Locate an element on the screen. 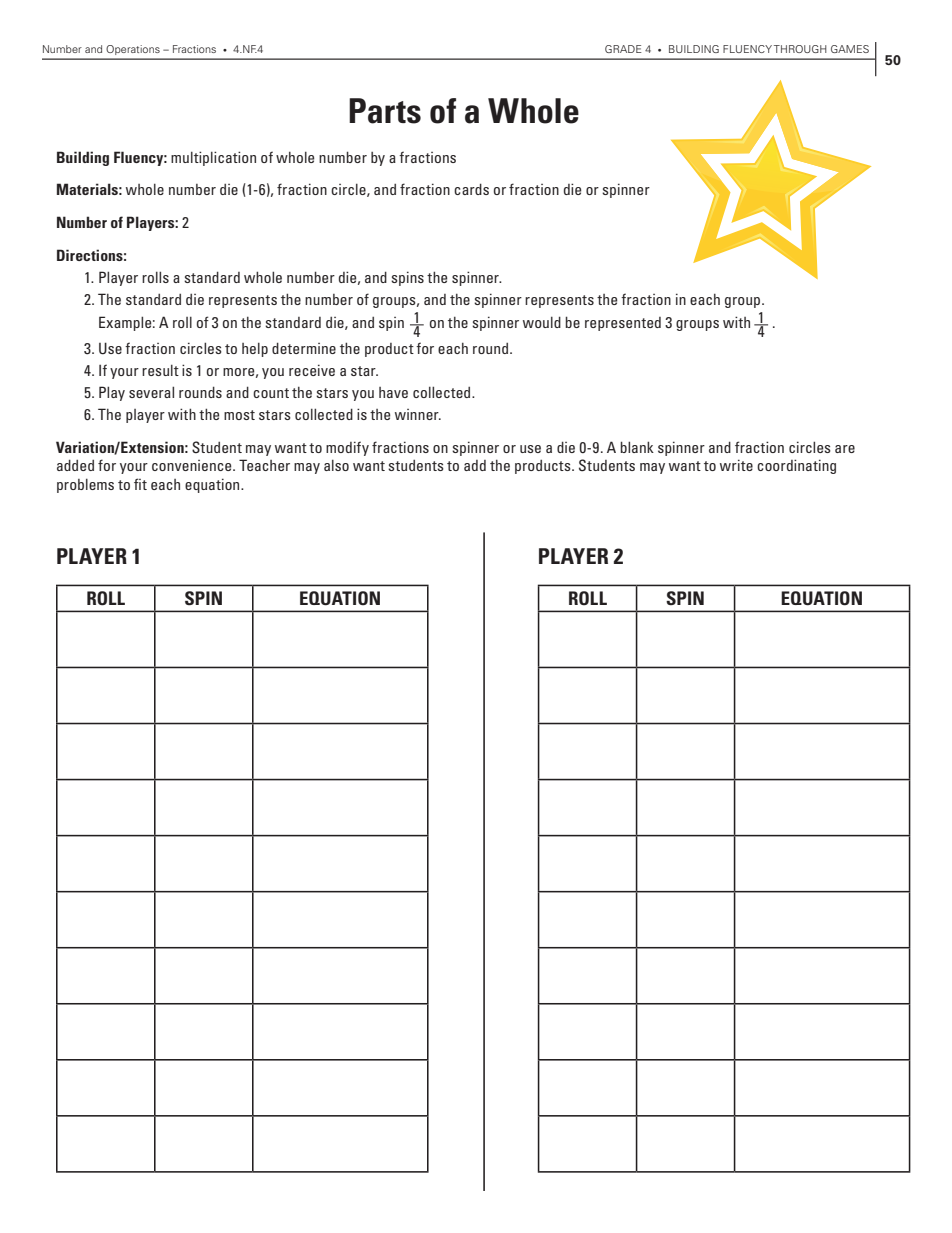  GRADE is located at coordinates (623, 49).
